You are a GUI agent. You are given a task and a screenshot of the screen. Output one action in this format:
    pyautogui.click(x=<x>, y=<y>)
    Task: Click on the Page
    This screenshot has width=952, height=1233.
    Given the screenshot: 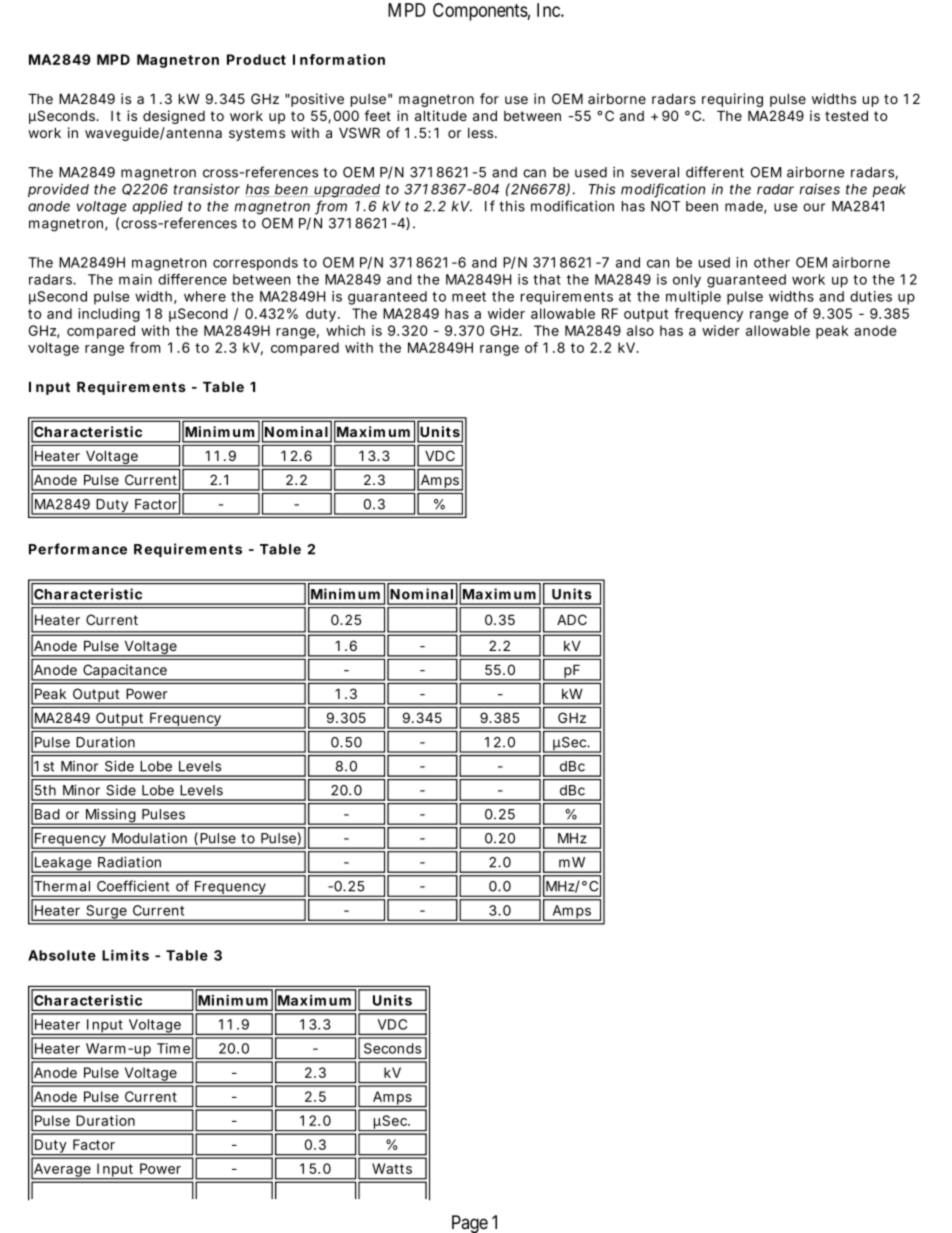 What is the action you would take?
    pyautogui.click(x=470, y=1224)
